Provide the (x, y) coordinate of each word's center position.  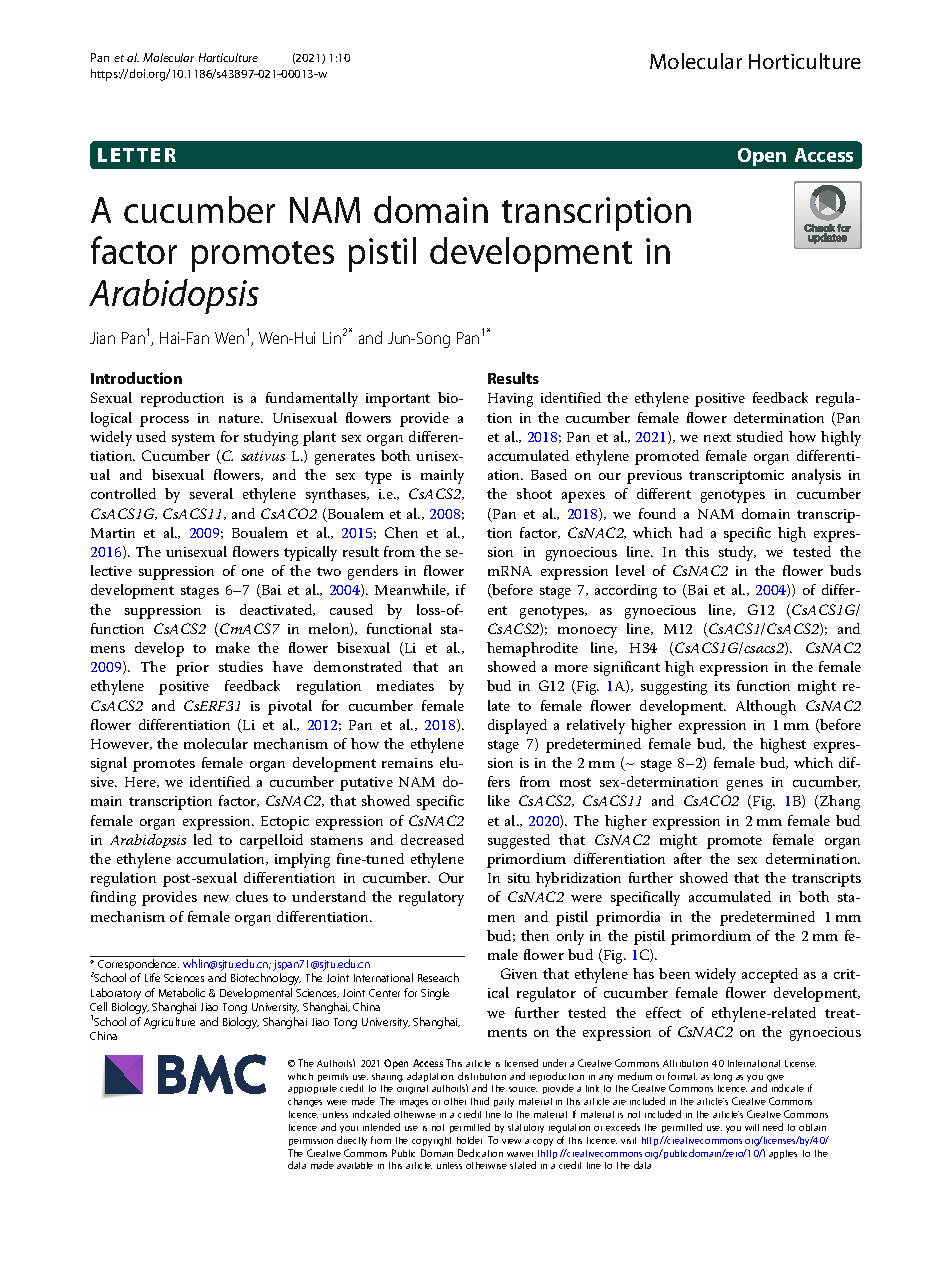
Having (510, 400)
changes (305, 1102)
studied (760, 436)
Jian (102, 338)
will (752, 1127)
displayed (517, 726)
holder (469, 1140)
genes (745, 785)
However (121, 744)
